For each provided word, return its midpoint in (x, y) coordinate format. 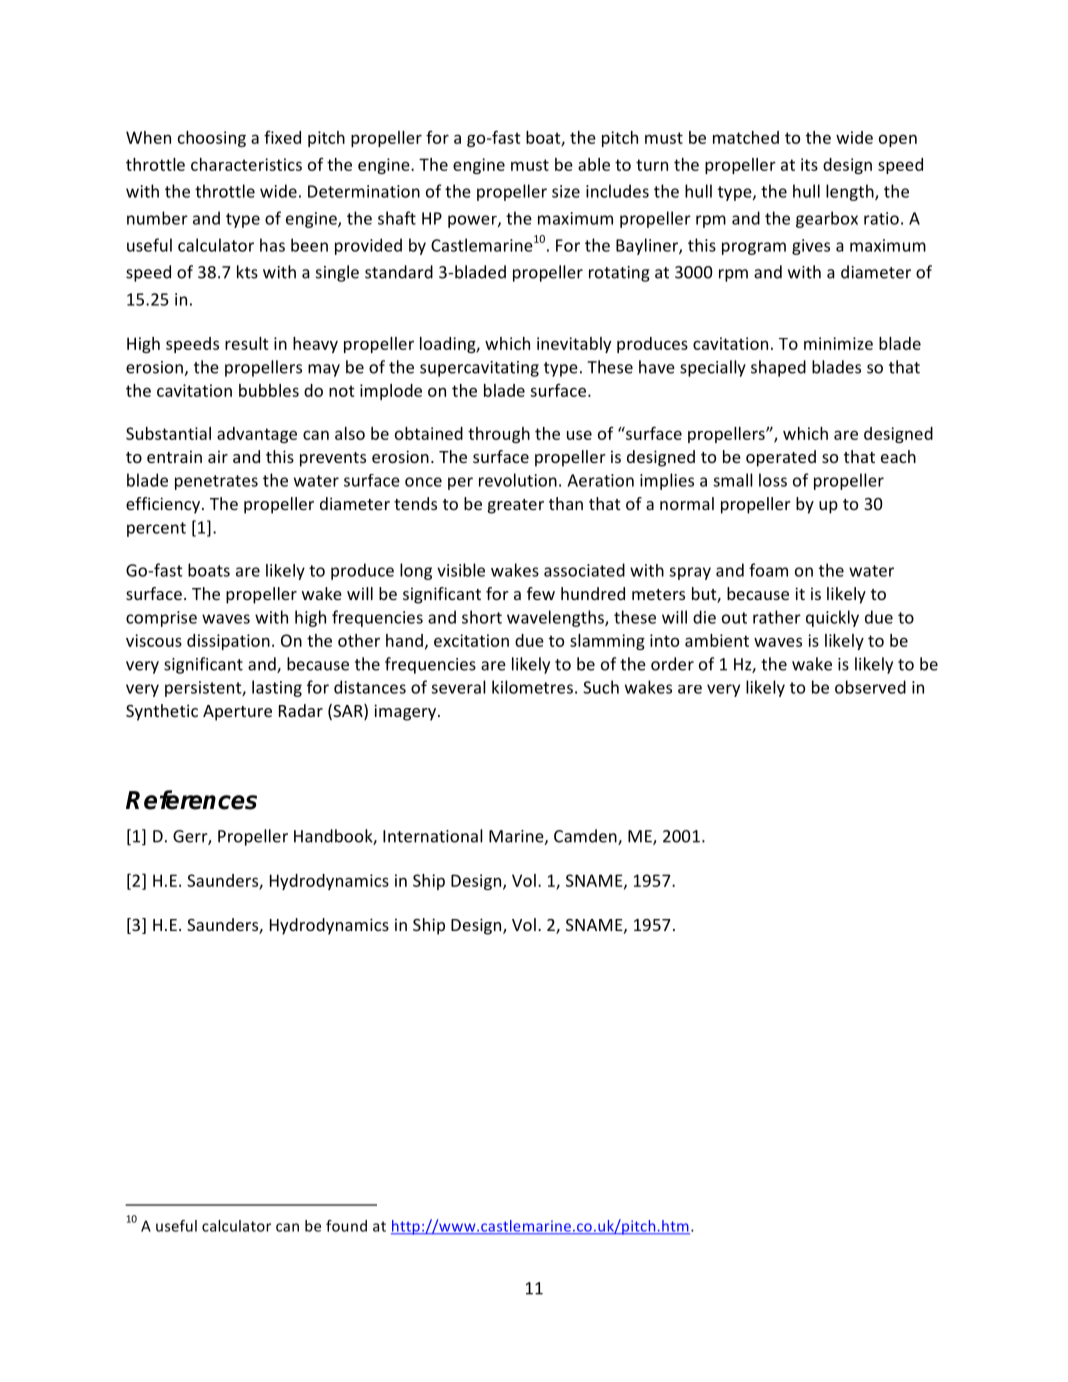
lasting (277, 688)
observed (870, 687)
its (809, 164)
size (566, 191)
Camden (586, 837)
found (346, 1226)
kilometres (532, 687)
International (433, 836)
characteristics (246, 164)
